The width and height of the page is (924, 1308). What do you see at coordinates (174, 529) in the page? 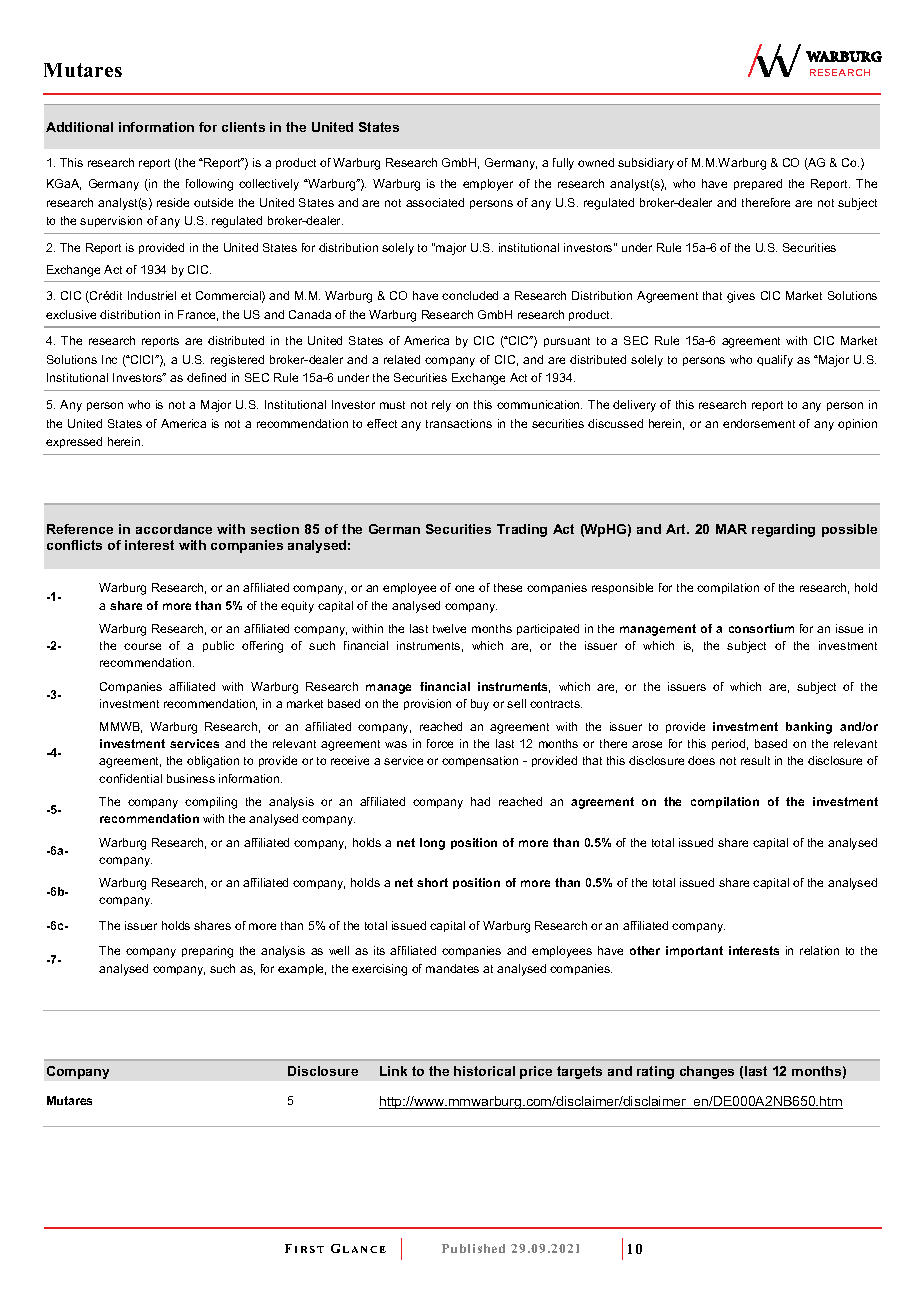
I see `accordance` at bounding box center [174, 529].
